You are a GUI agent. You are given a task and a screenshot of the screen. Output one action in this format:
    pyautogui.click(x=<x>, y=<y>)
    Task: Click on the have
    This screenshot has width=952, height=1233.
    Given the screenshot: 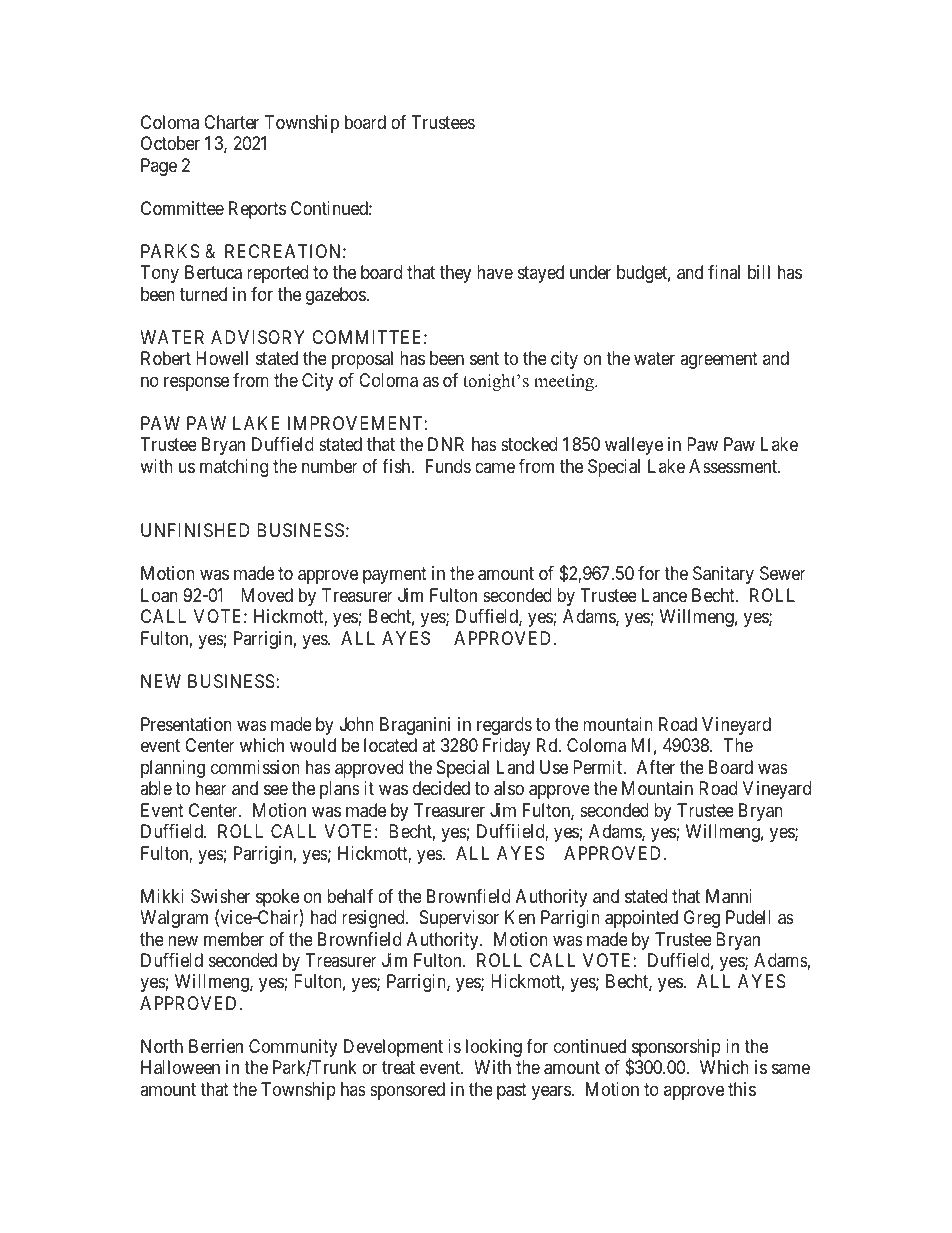 What is the action you would take?
    pyautogui.click(x=495, y=272)
